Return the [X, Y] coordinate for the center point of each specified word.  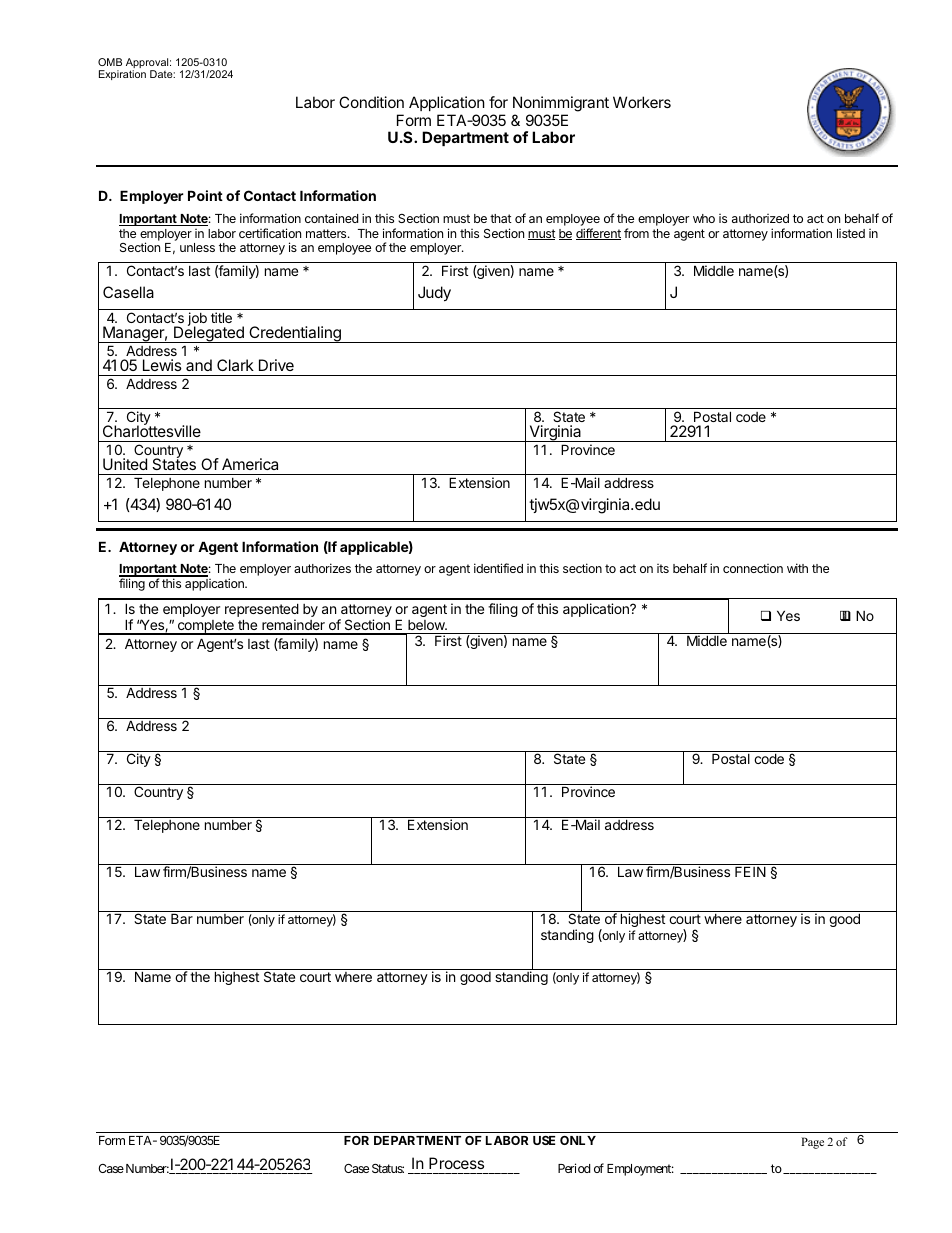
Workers [642, 102]
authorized [760, 218]
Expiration [122, 75]
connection [753, 568]
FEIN [750, 871]
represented [262, 611]
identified [498, 568]
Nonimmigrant [561, 104]
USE [544, 1140]
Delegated [209, 334]
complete [205, 627]
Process [456, 1163]
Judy [434, 294]
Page [812, 1143]
